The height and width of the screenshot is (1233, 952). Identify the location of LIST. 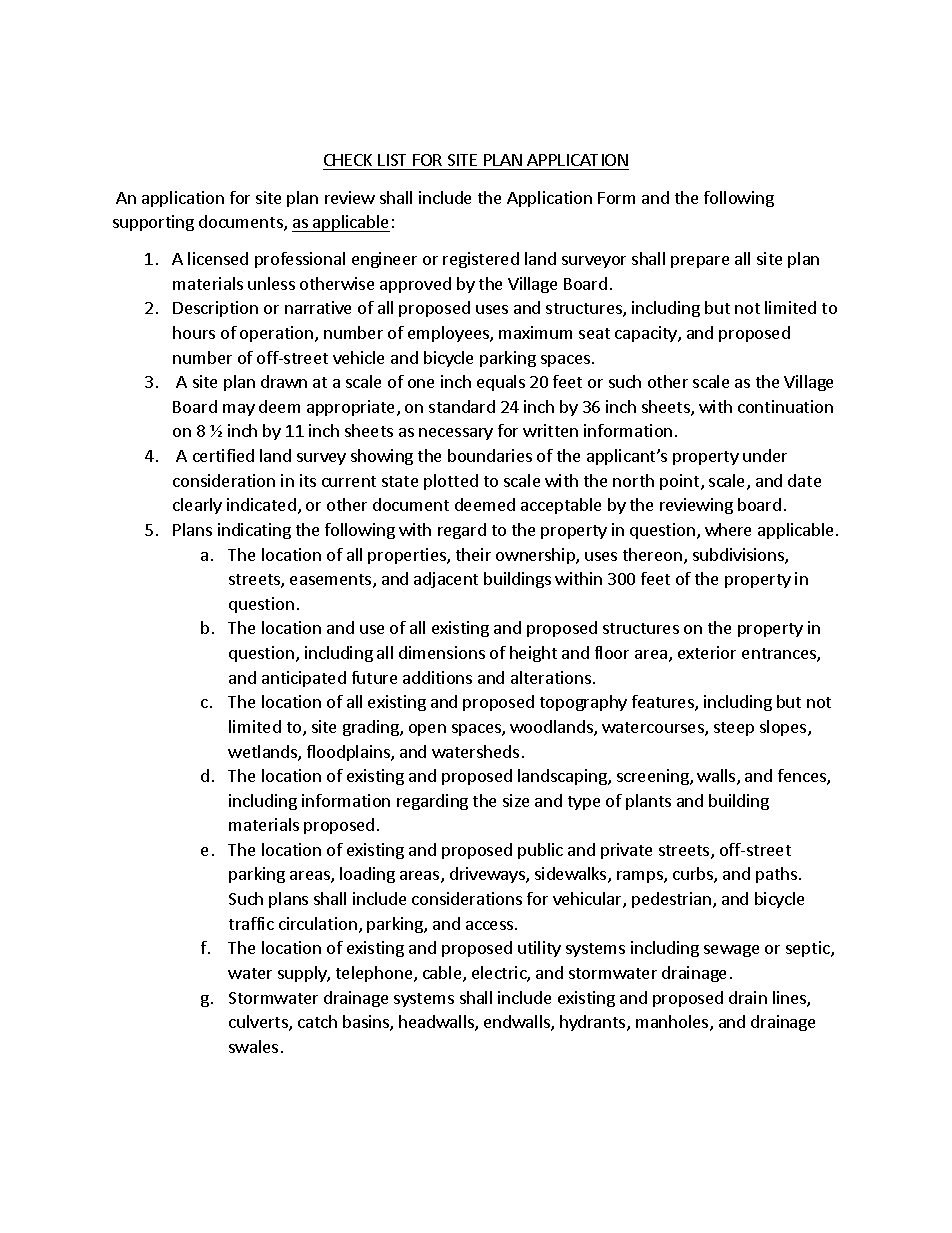
(392, 160).
